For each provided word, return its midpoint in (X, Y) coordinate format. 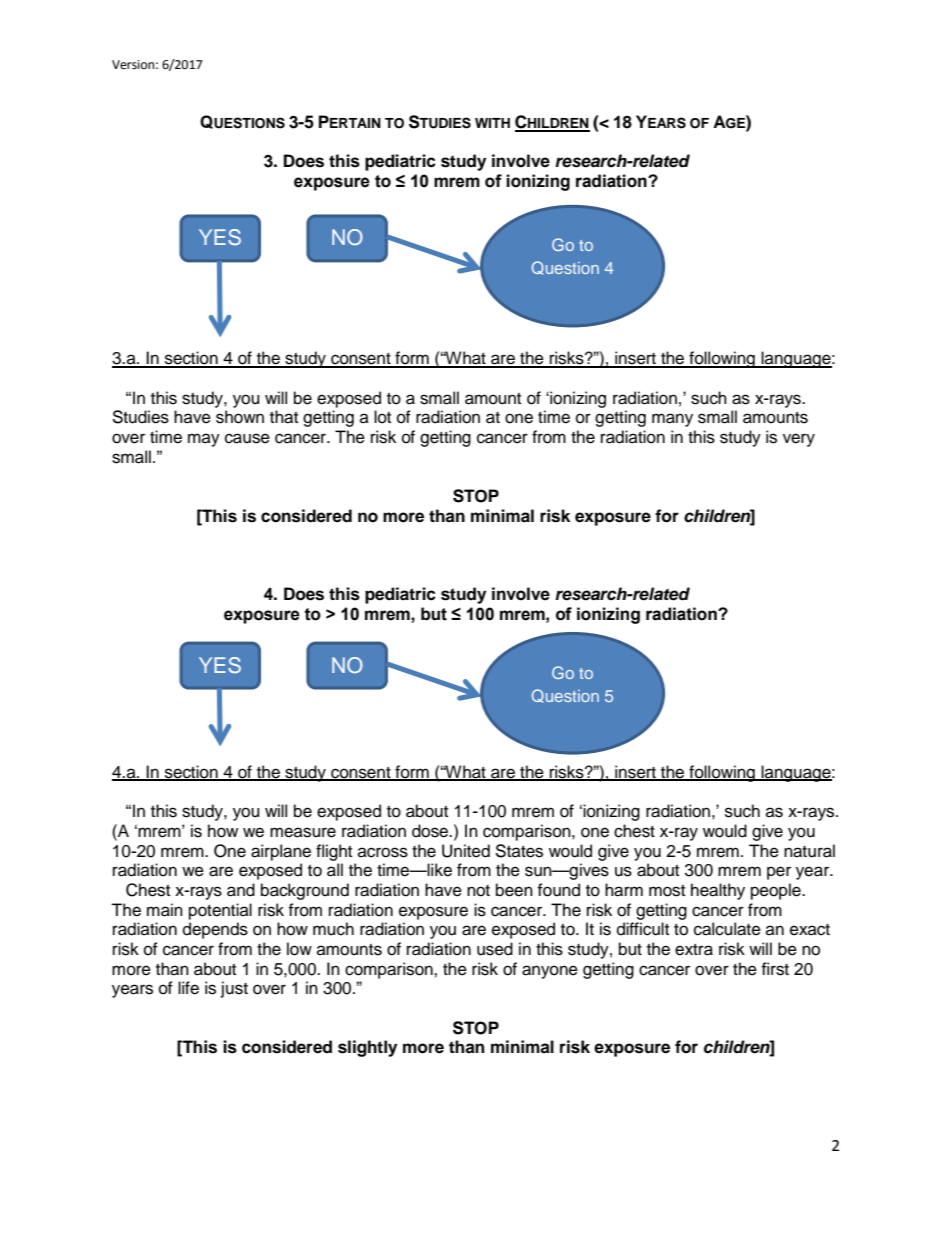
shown (240, 417)
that (284, 417)
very (799, 440)
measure (303, 832)
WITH (492, 123)
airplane (281, 852)
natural (809, 851)
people (777, 891)
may (204, 440)
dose (431, 831)
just (234, 989)
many (672, 420)
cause (247, 438)
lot (382, 417)
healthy (718, 891)
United (466, 851)
